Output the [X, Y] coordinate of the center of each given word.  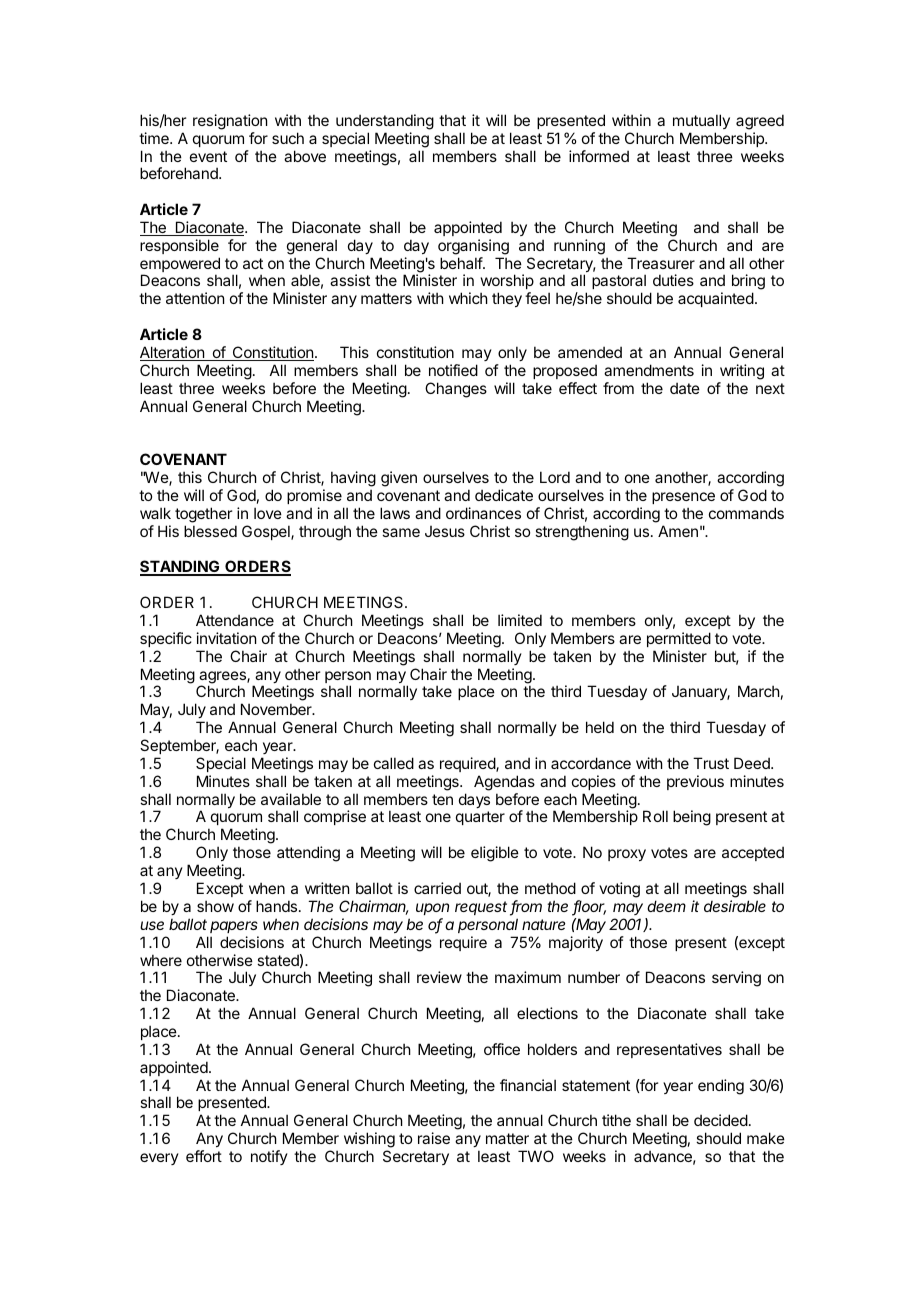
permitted [679, 639]
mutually [701, 121]
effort [204, 1156]
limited [520, 620]
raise [434, 1138]
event [208, 156]
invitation [226, 638]
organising [473, 247]
